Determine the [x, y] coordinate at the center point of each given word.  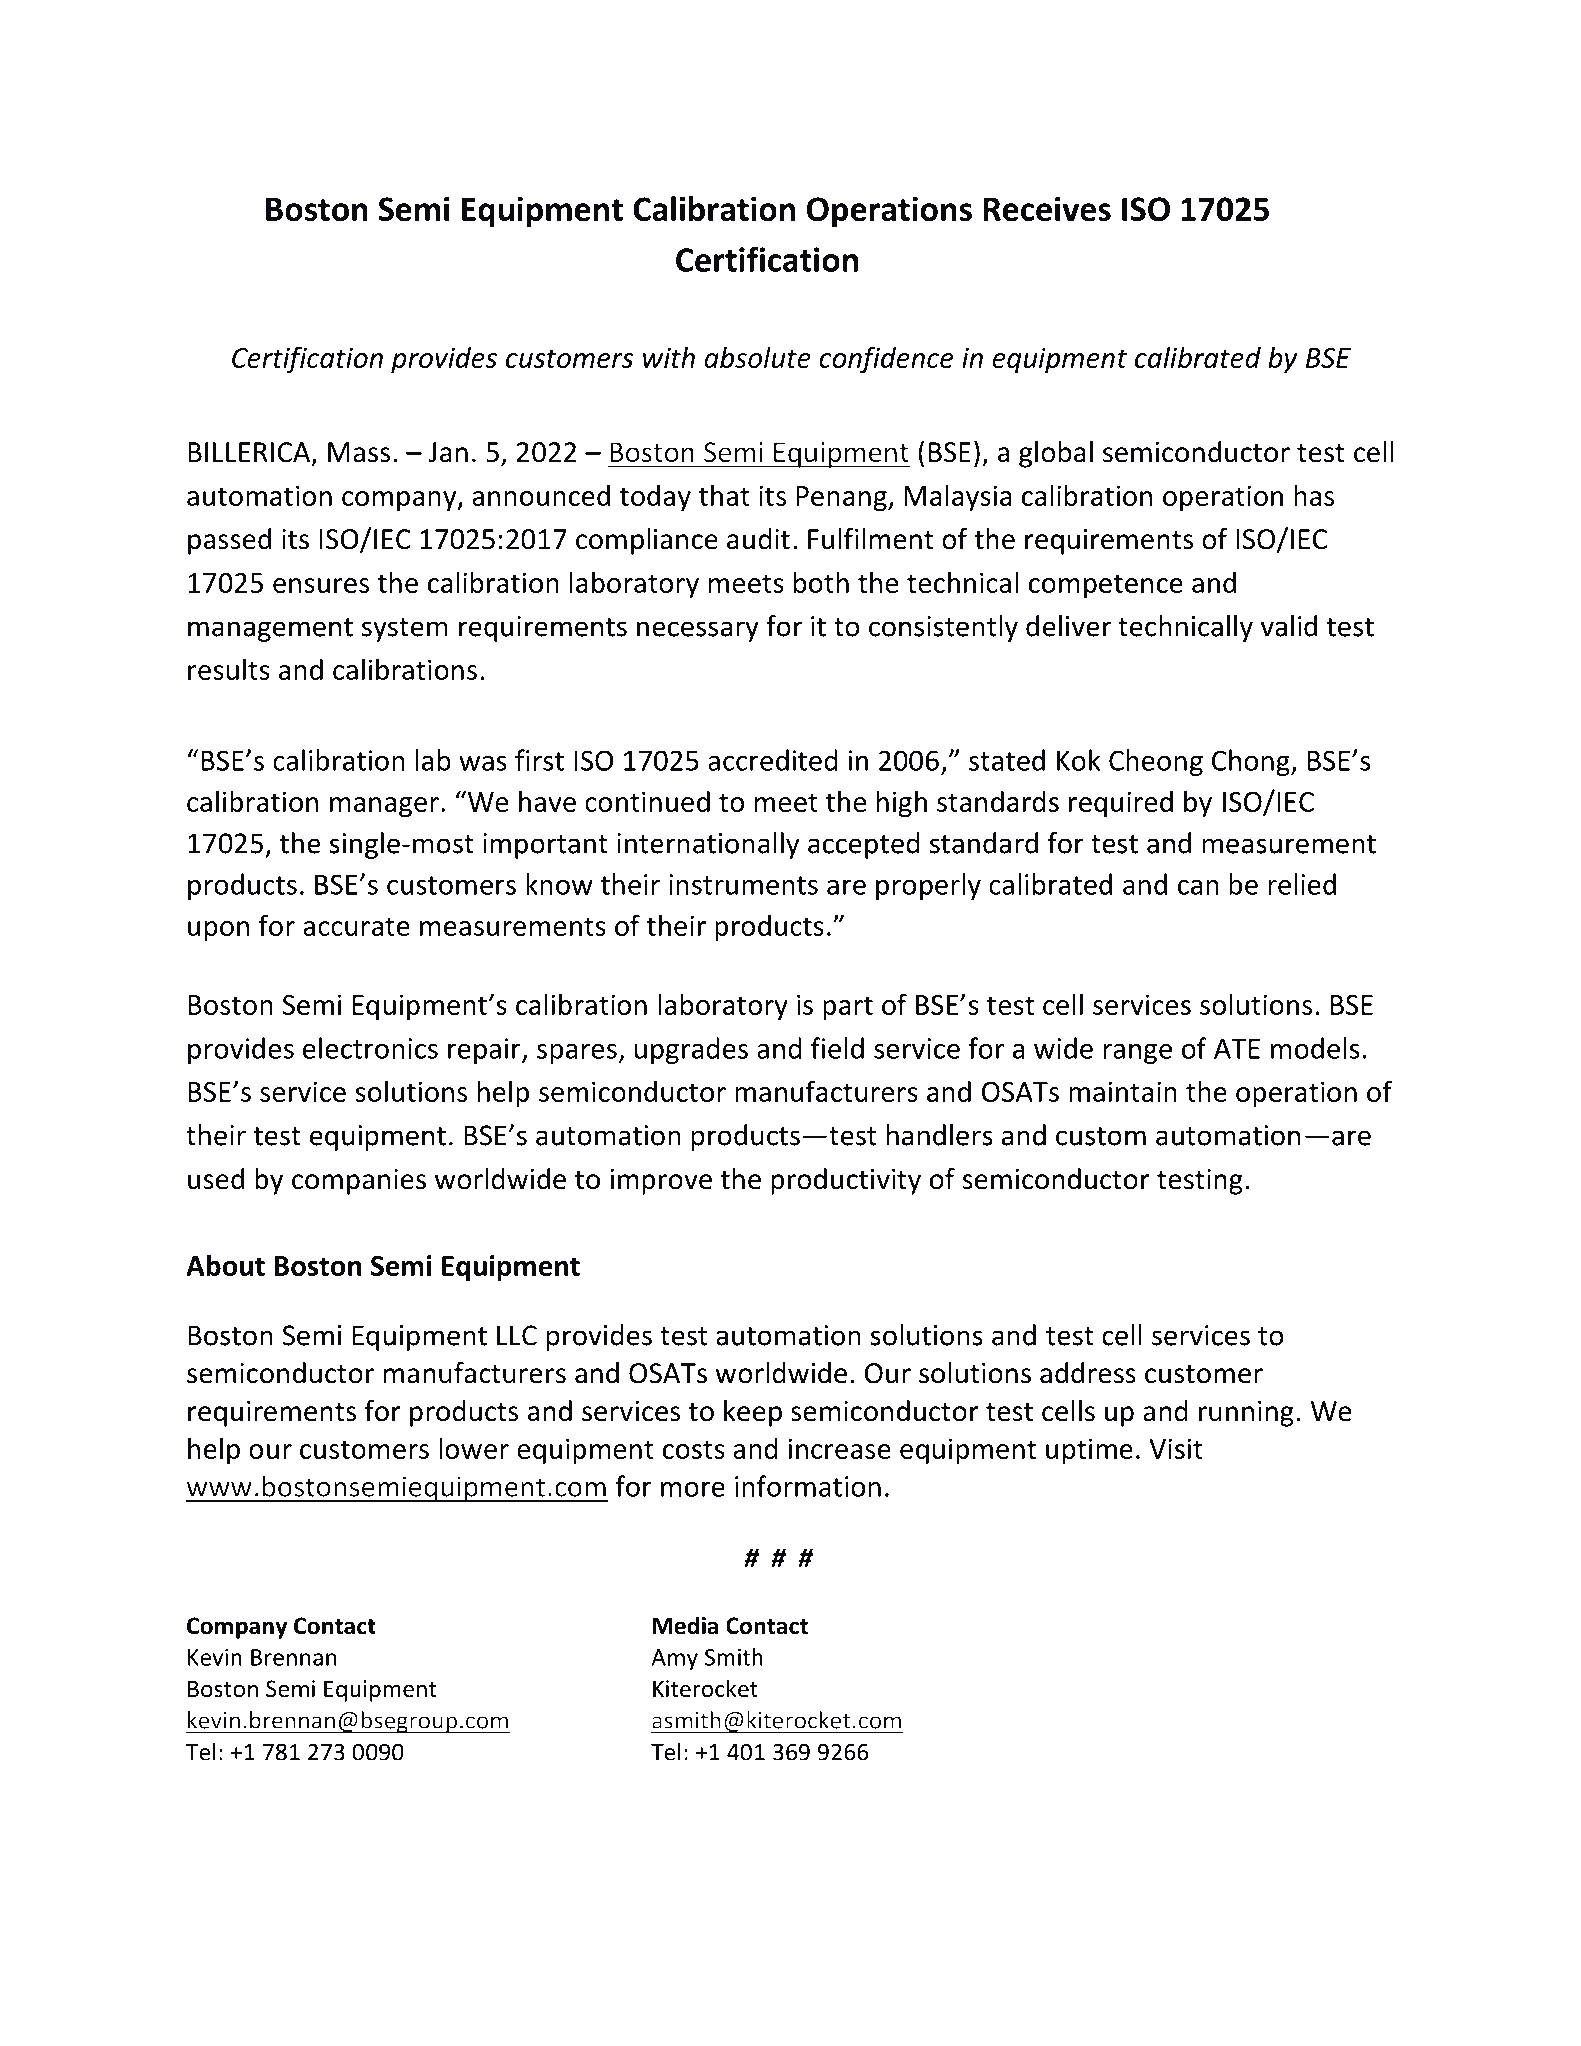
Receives [1047, 208]
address [1088, 1373]
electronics [370, 1048]
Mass [359, 452]
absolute [757, 357]
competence [1106, 586]
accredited [773, 760]
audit [758, 539]
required [1121, 804]
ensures [321, 585]
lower [474, 1448]
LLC [517, 1335]
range [1138, 1054]
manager [384, 807]
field [837, 1048]
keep [753, 1413]
